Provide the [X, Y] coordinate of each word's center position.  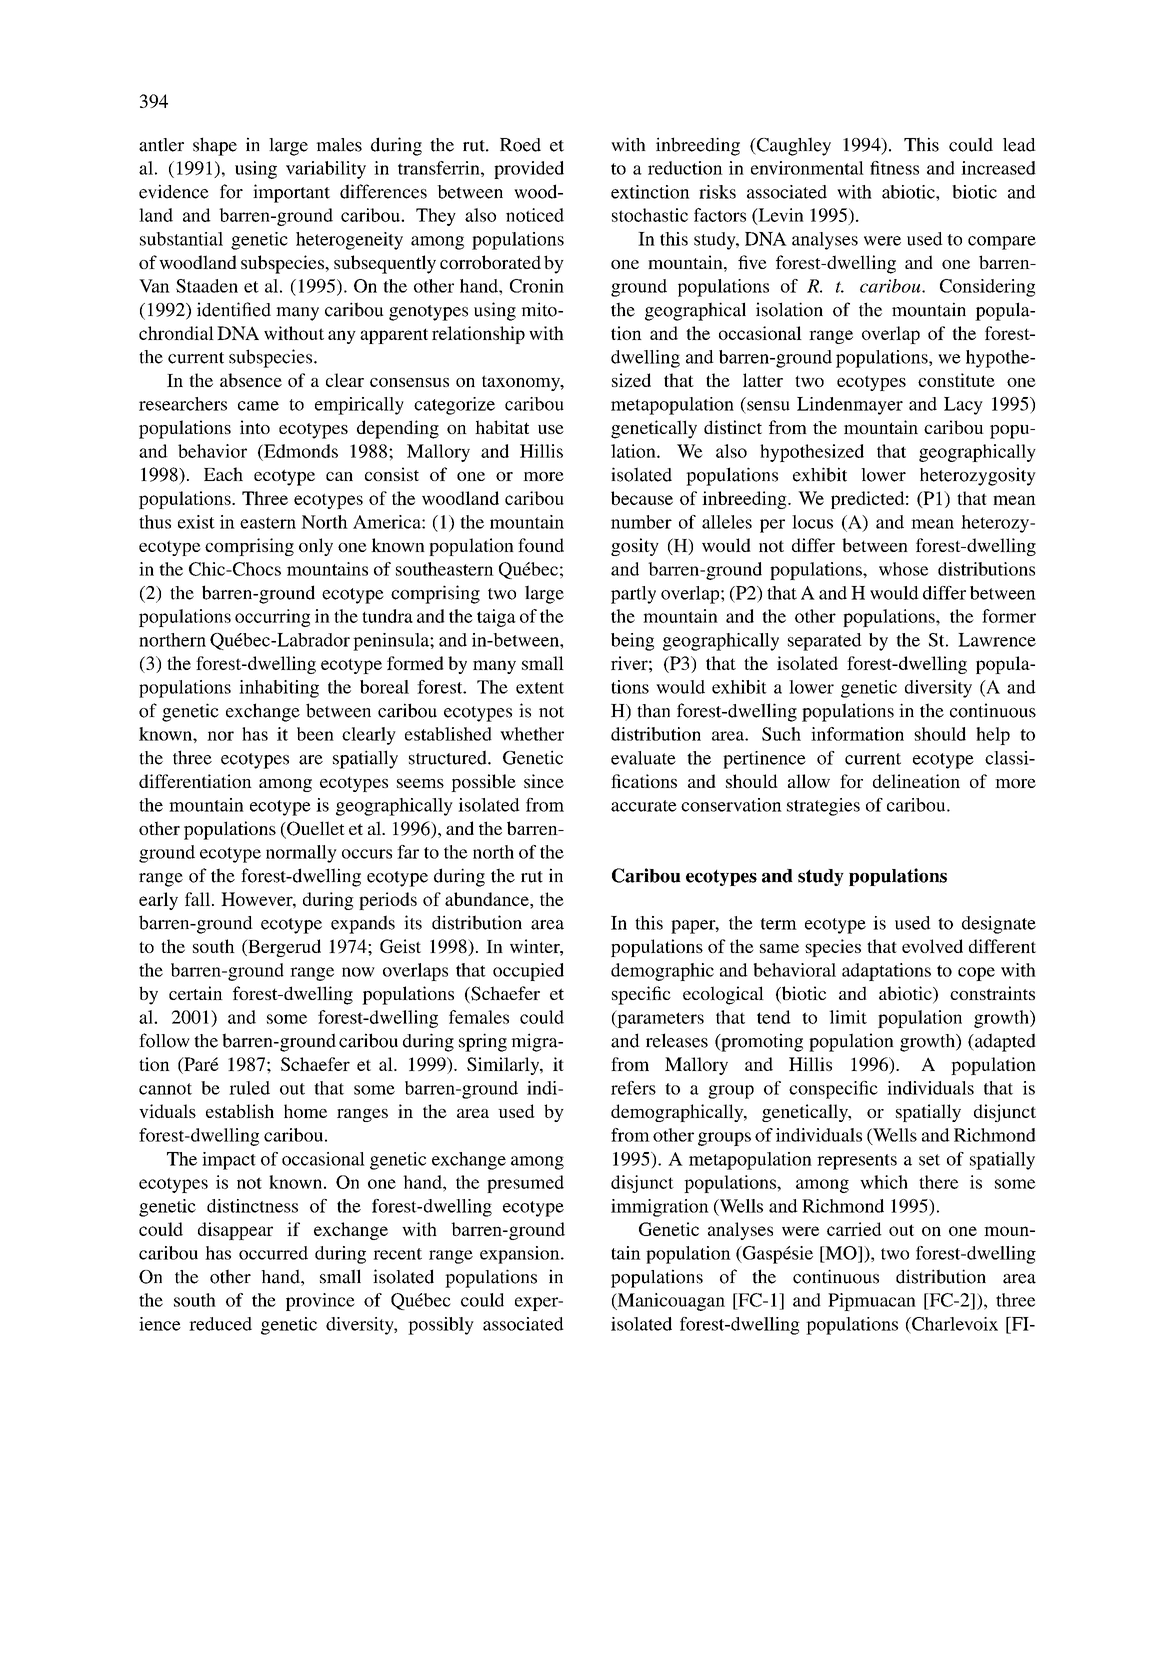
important [291, 193]
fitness [894, 168]
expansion [521, 1255]
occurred [273, 1253]
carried [854, 1229]
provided [529, 170]
